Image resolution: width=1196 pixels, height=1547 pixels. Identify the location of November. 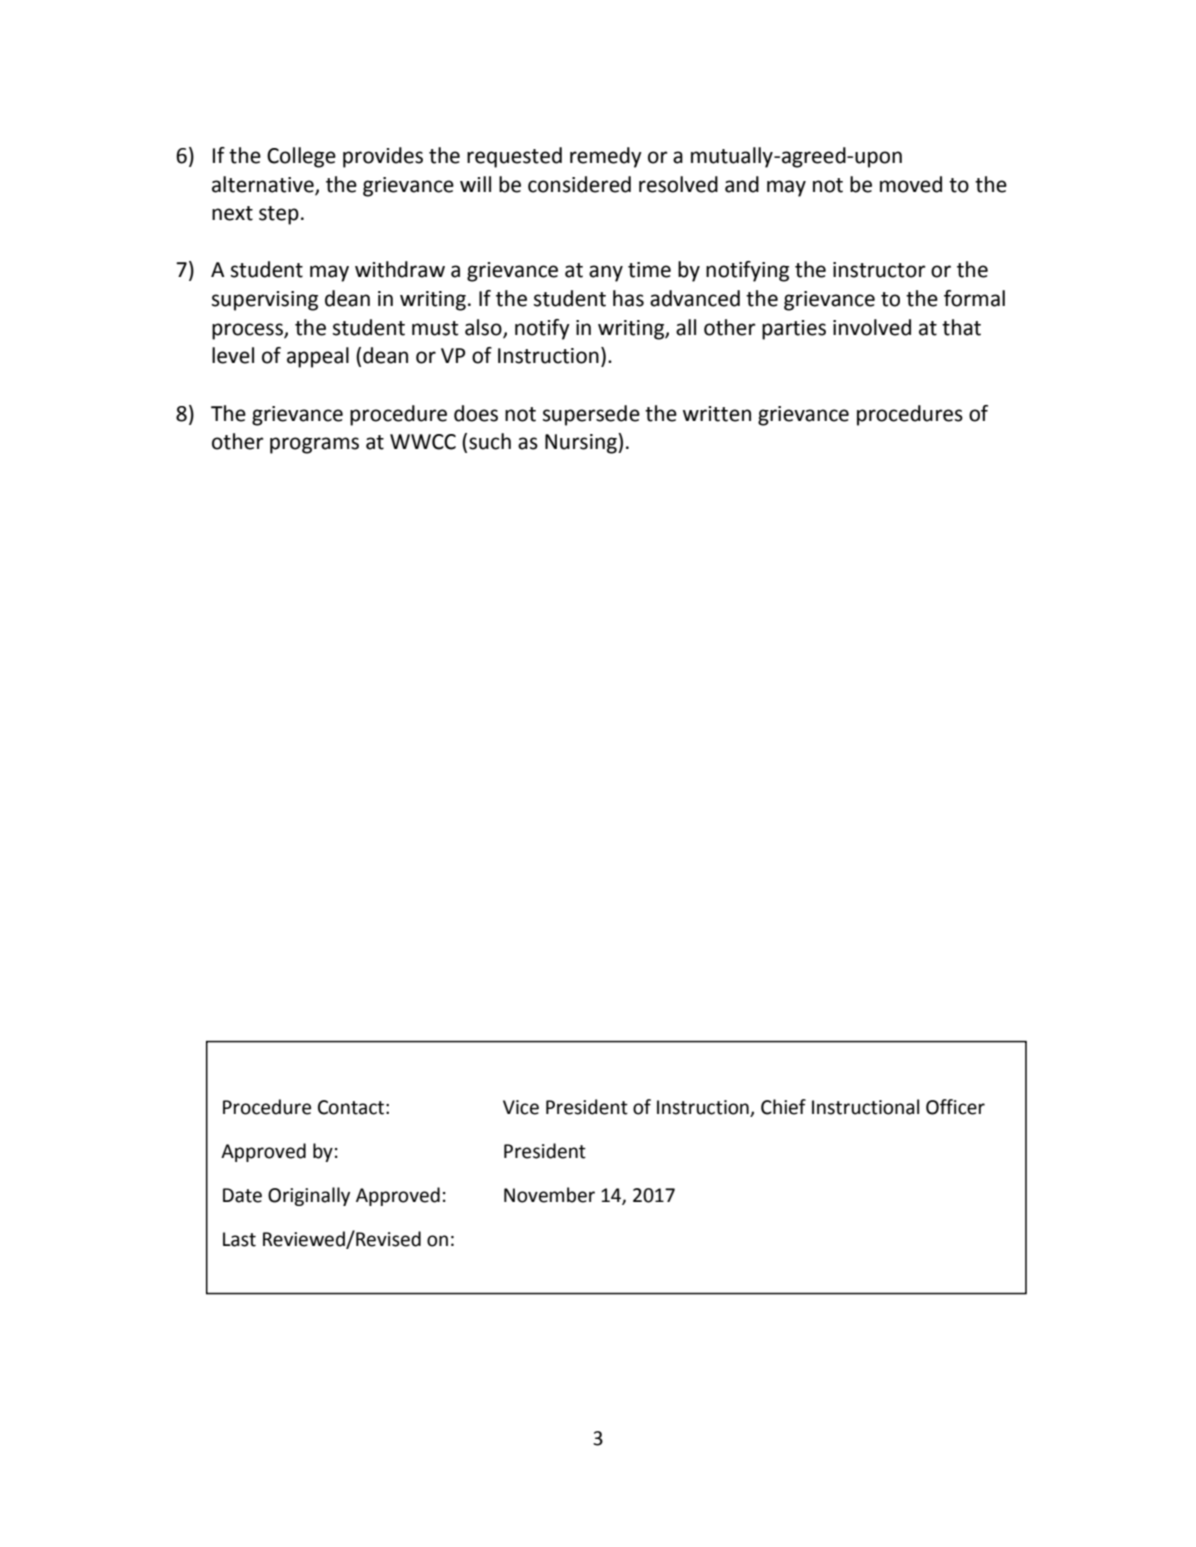
(549, 1195).
